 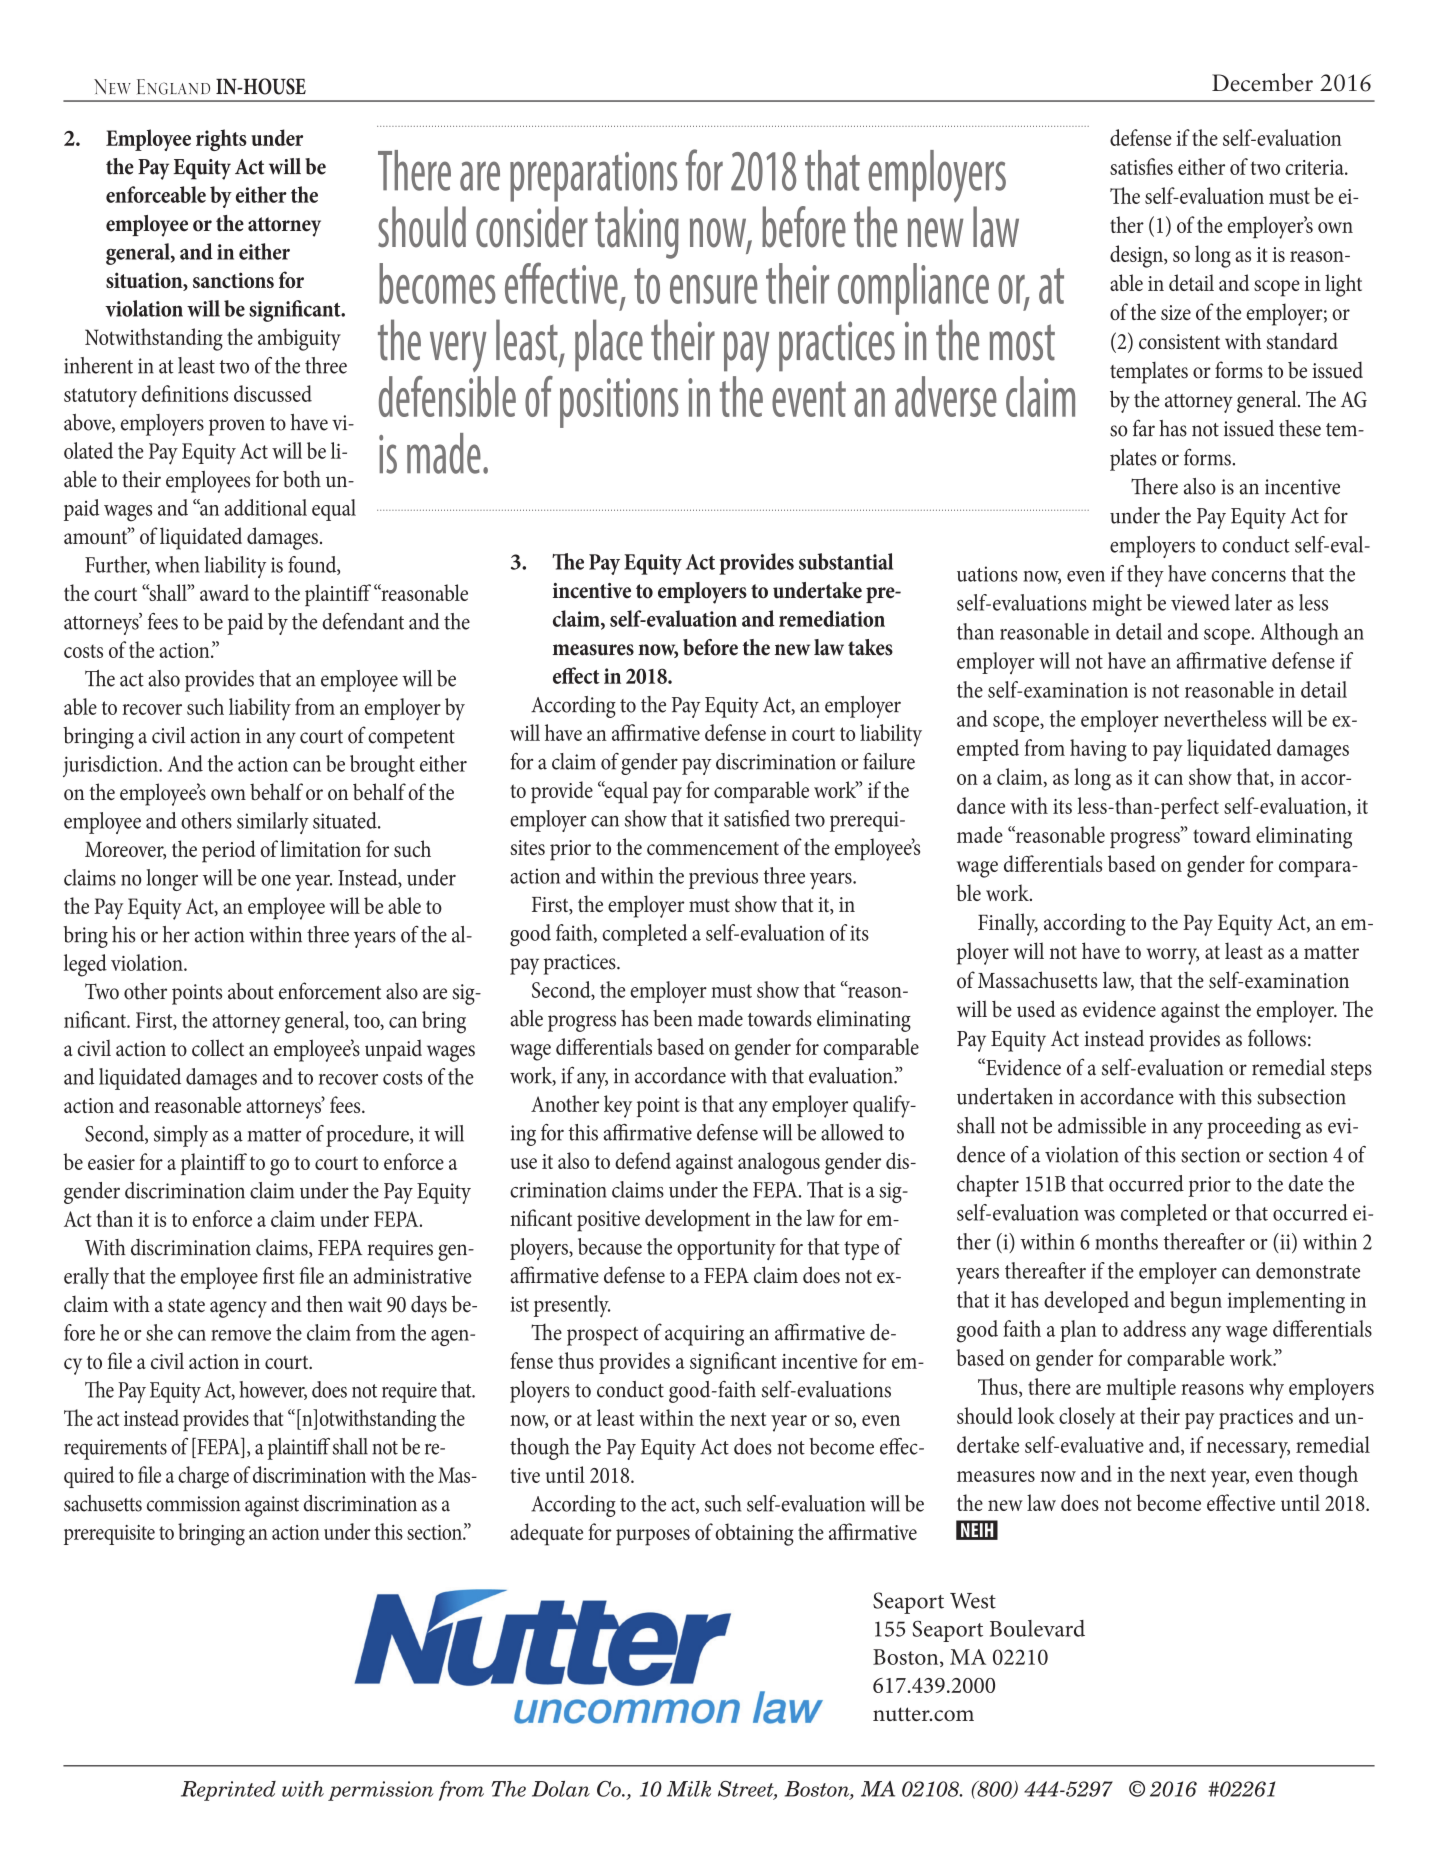 What do you see at coordinates (704, 1335) in the screenshot?
I see `acquiring` at bounding box center [704, 1335].
